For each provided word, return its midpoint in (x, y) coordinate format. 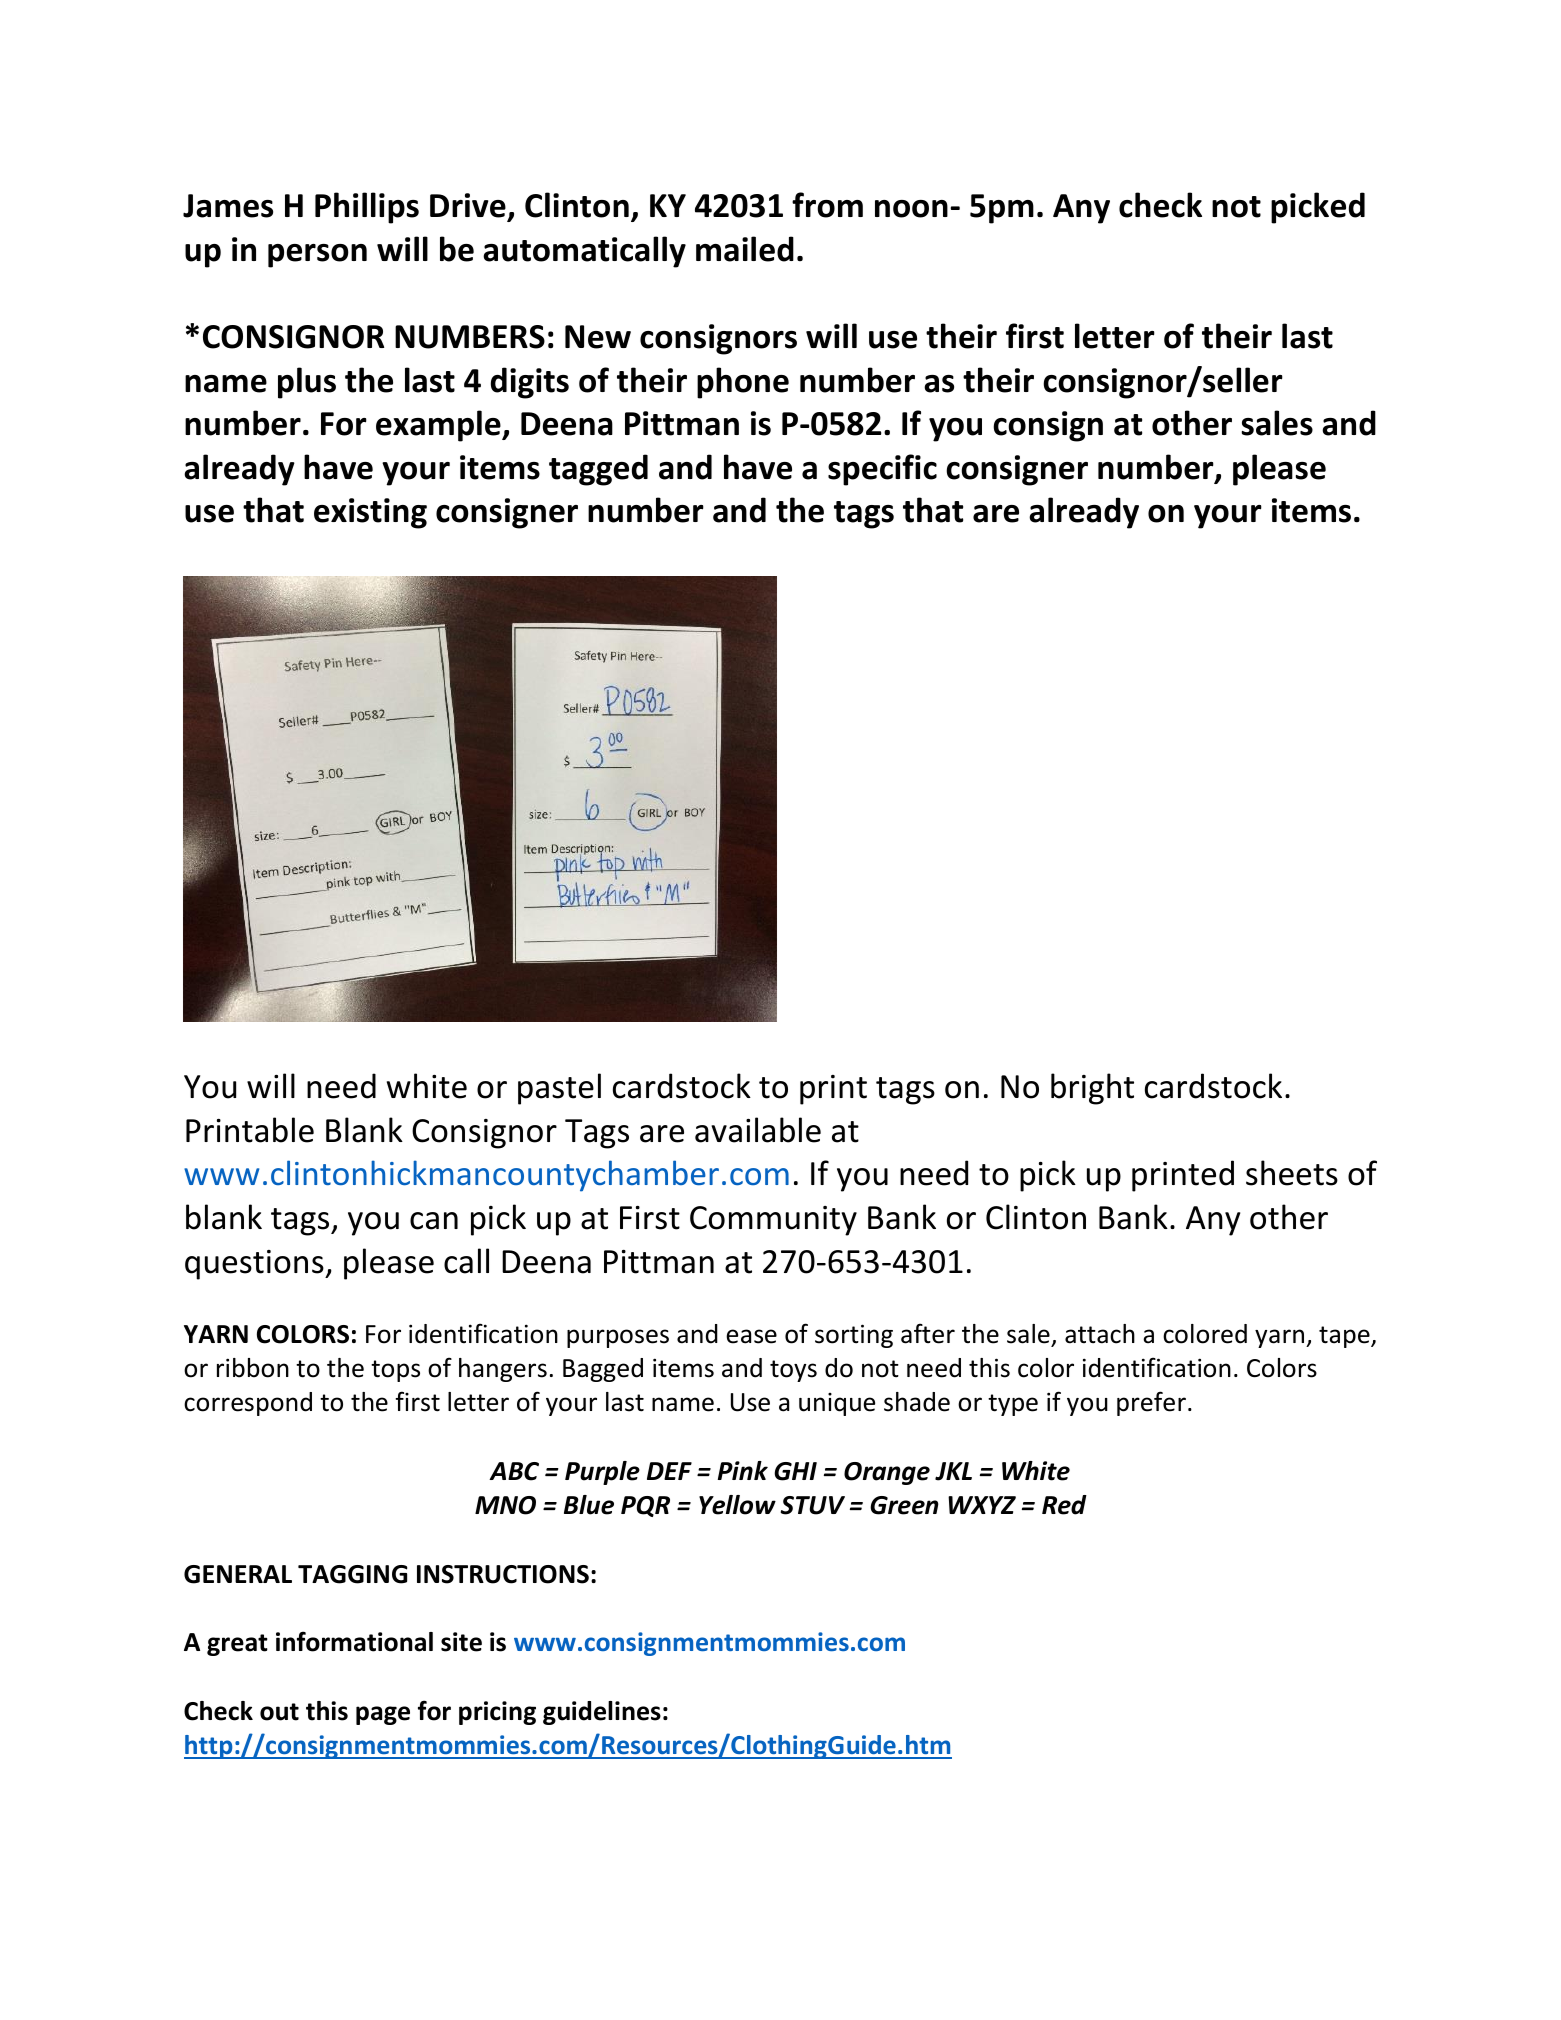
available (758, 1130)
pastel (559, 1089)
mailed (745, 249)
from (827, 205)
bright (1092, 1089)
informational (354, 1641)
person (317, 256)
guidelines (602, 1713)
